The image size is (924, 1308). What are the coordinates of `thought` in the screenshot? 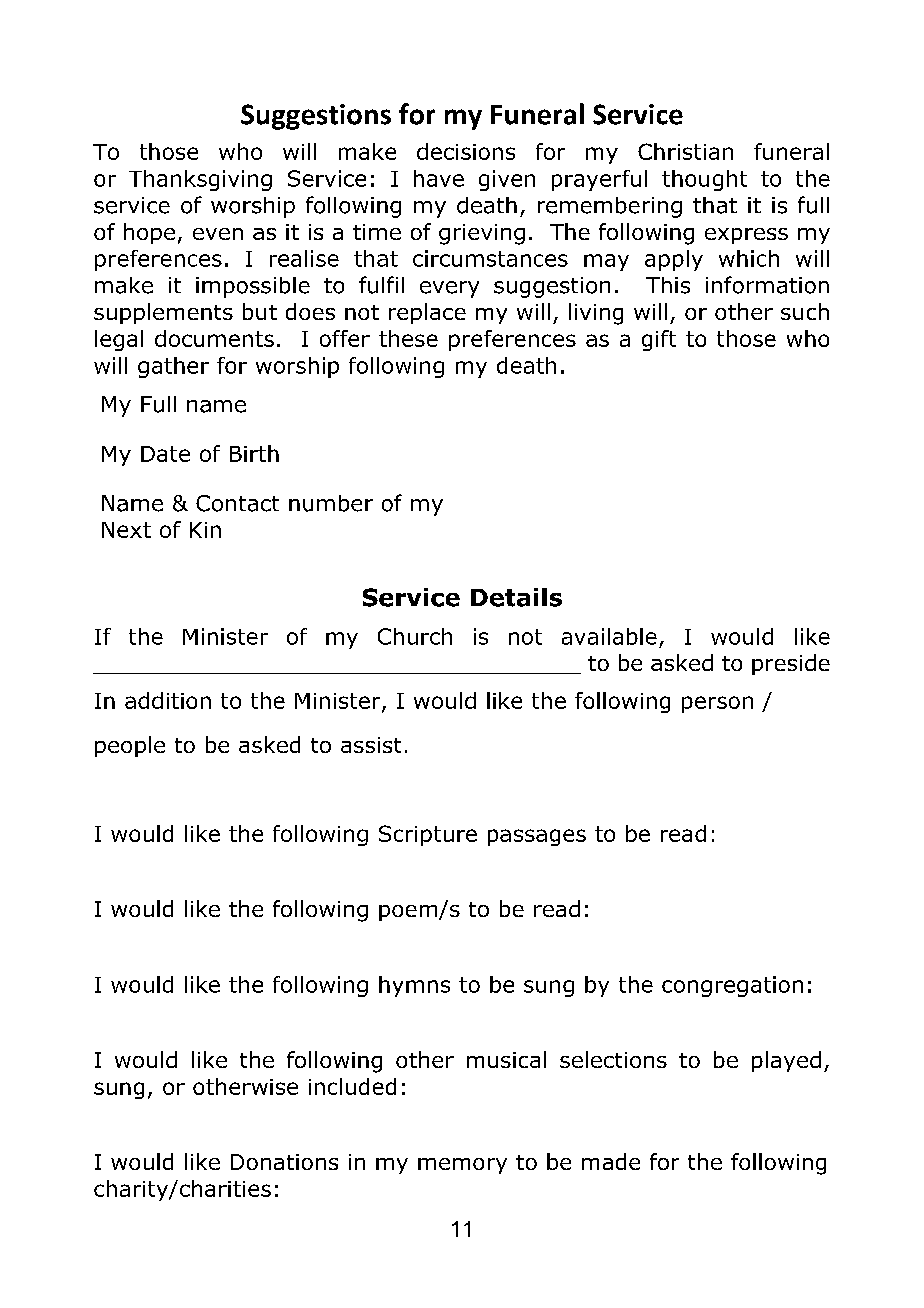 It's located at (704, 180).
